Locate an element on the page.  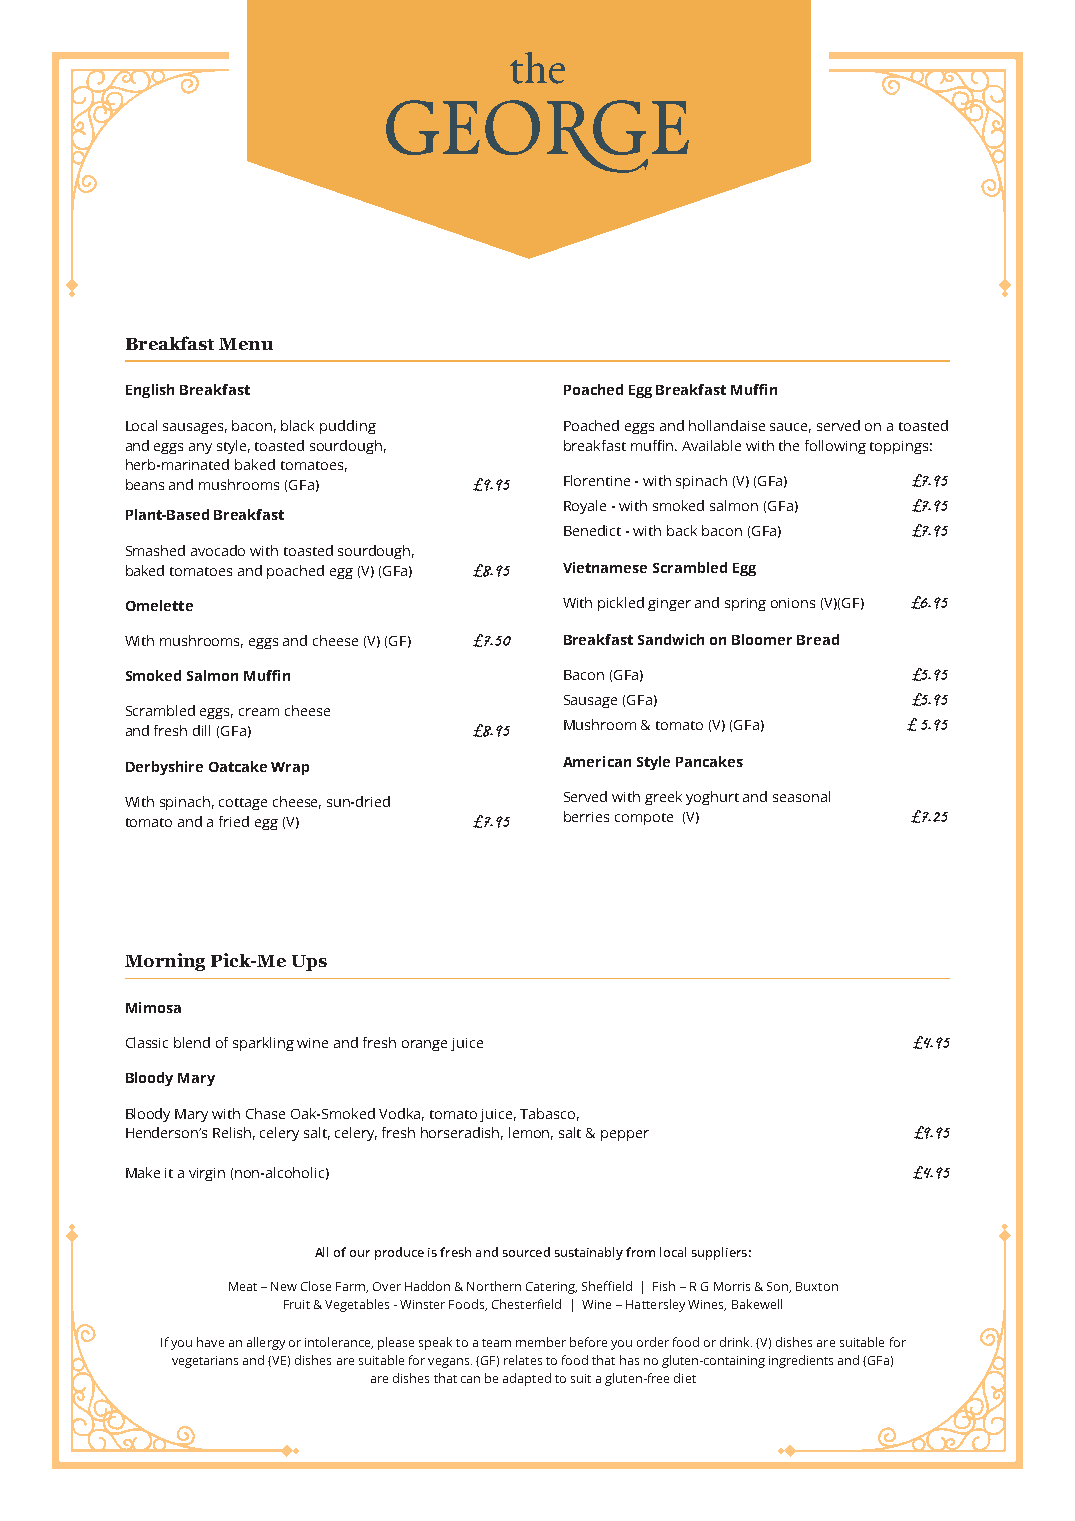
have is located at coordinates (210, 1342).
